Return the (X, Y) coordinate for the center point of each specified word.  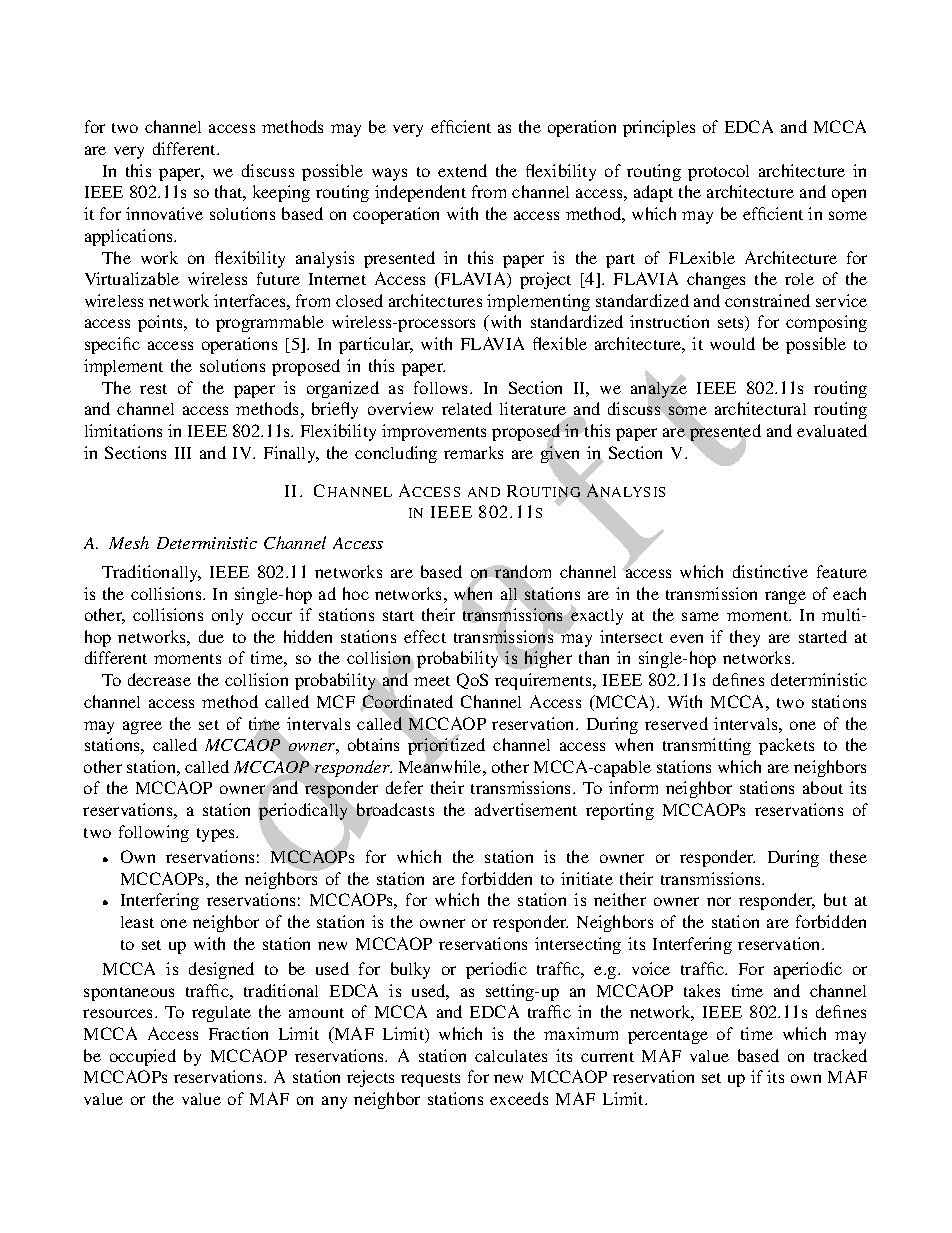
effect (425, 636)
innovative (164, 213)
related (467, 408)
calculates (511, 1056)
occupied (143, 1057)
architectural (760, 408)
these (848, 856)
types (217, 835)
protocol (718, 173)
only (227, 617)
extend (462, 170)
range (785, 597)
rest (153, 389)
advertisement (526, 809)
